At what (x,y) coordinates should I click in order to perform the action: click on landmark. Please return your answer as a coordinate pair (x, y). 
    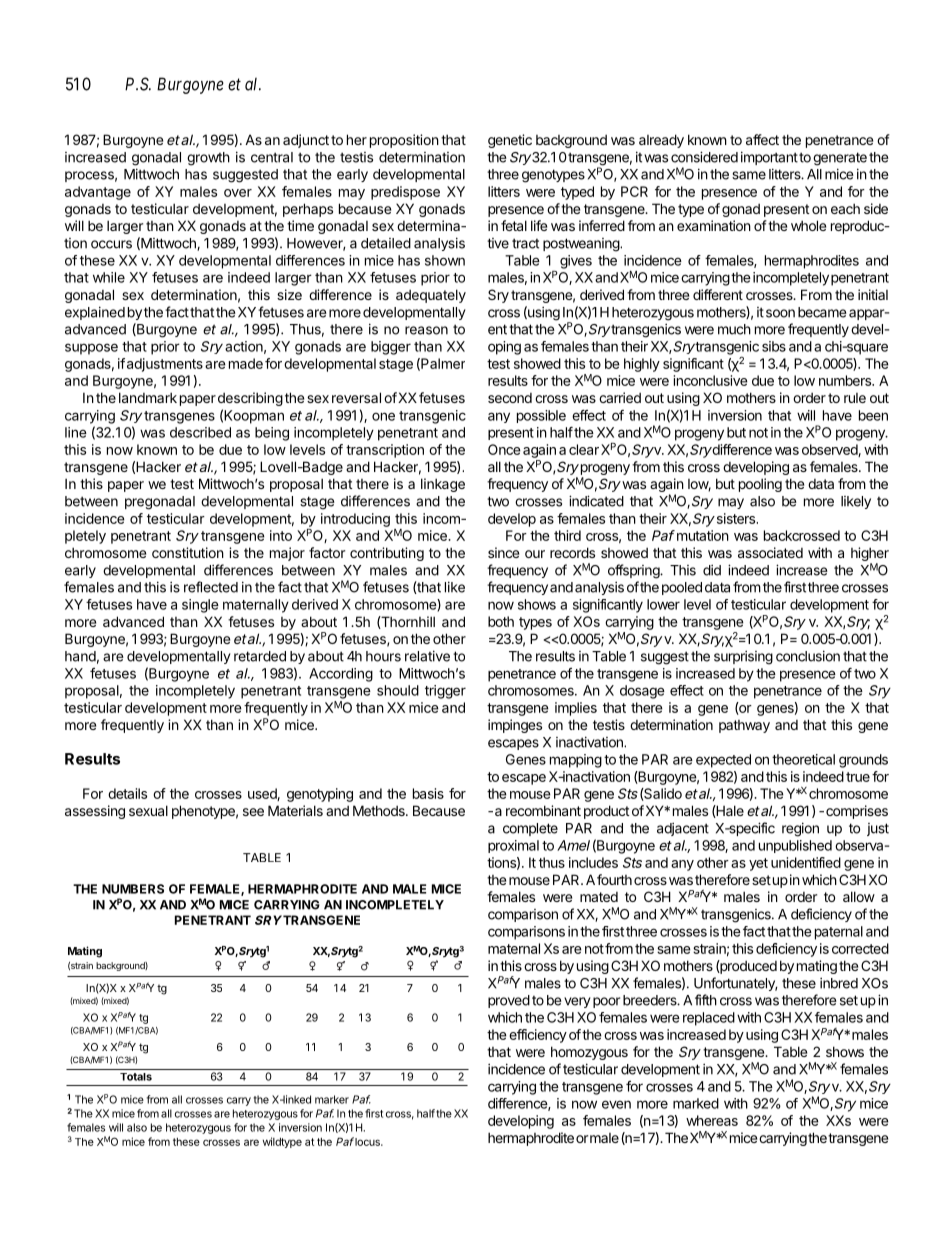
    Looking at the image, I should click on (148, 397).
